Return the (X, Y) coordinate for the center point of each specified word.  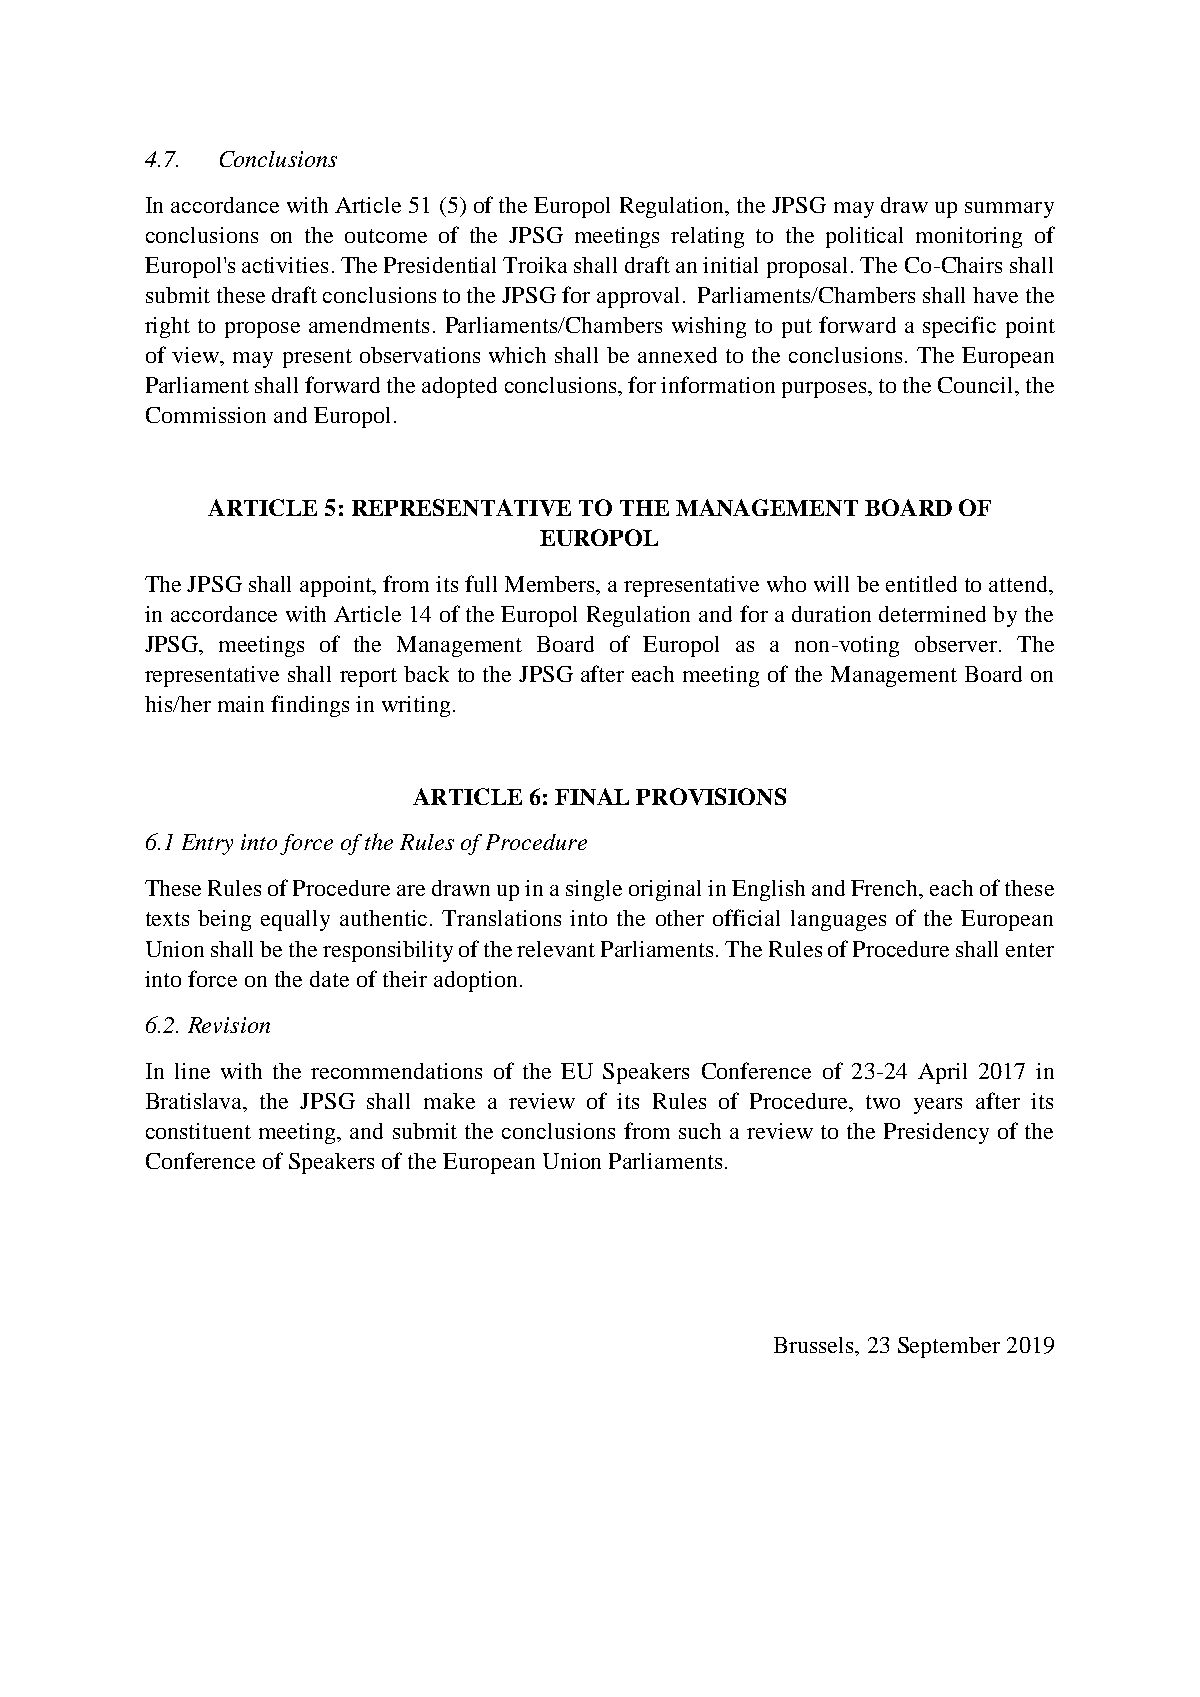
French (886, 889)
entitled (921, 584)
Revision (229, 1025)
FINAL (592, 796)
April (942, 1073)
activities (285, 265)
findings (310, 706)
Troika (535, 265)
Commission (206, 415)
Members (551, 585)
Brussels (815, 1345)
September (949, 1347)
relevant (556, 949)
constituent (198, 1131)
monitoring (969, 237)
